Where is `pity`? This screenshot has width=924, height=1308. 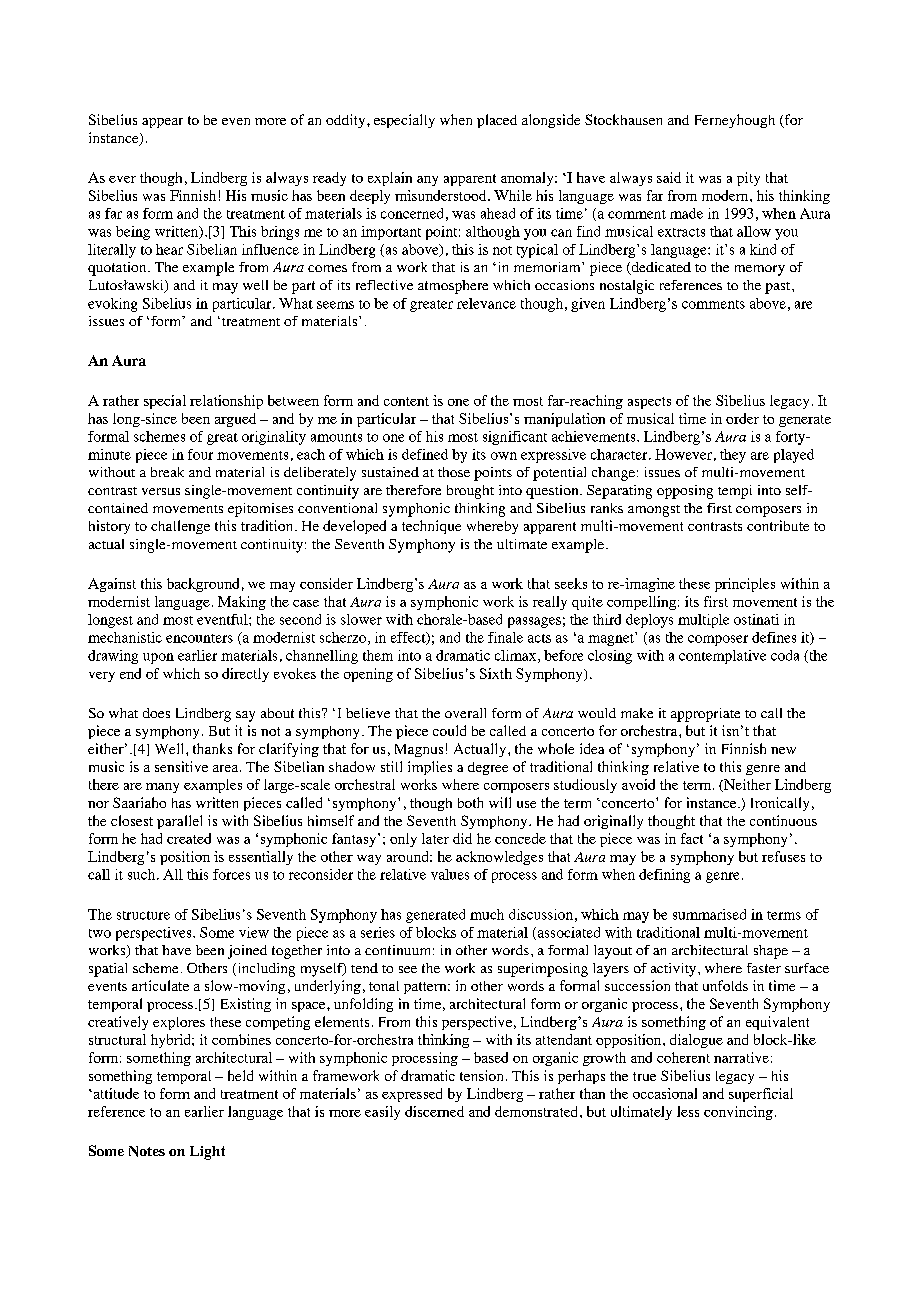 pity is located at coordinates (748, 179).
